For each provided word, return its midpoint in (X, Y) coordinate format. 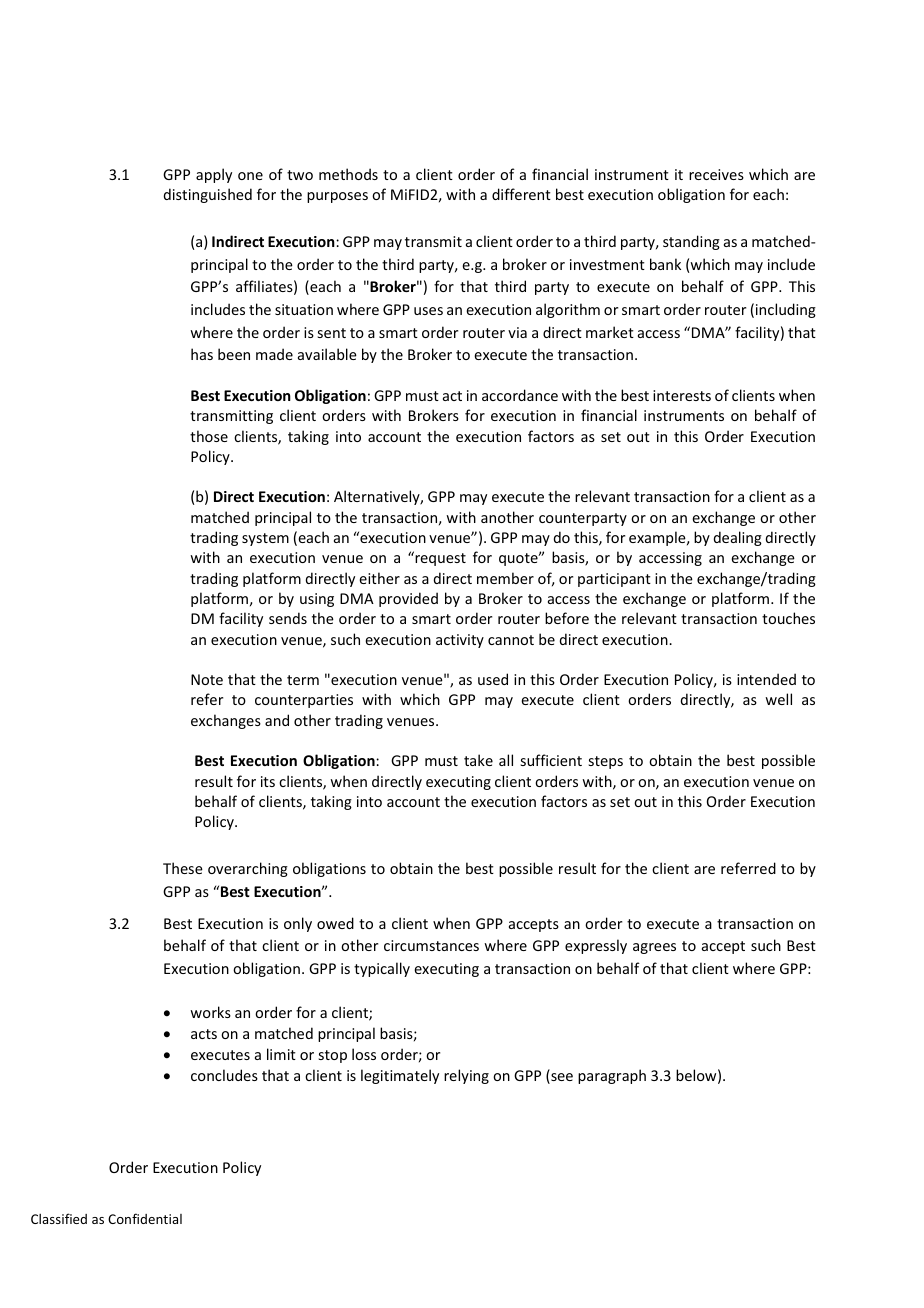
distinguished (208, 195)
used (493, 679)
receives (716, 174)
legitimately (400, 1076)
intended (766, 679)
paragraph (612, 1076)
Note (207, 679)
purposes (337, 197)
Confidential (145, 1218)
